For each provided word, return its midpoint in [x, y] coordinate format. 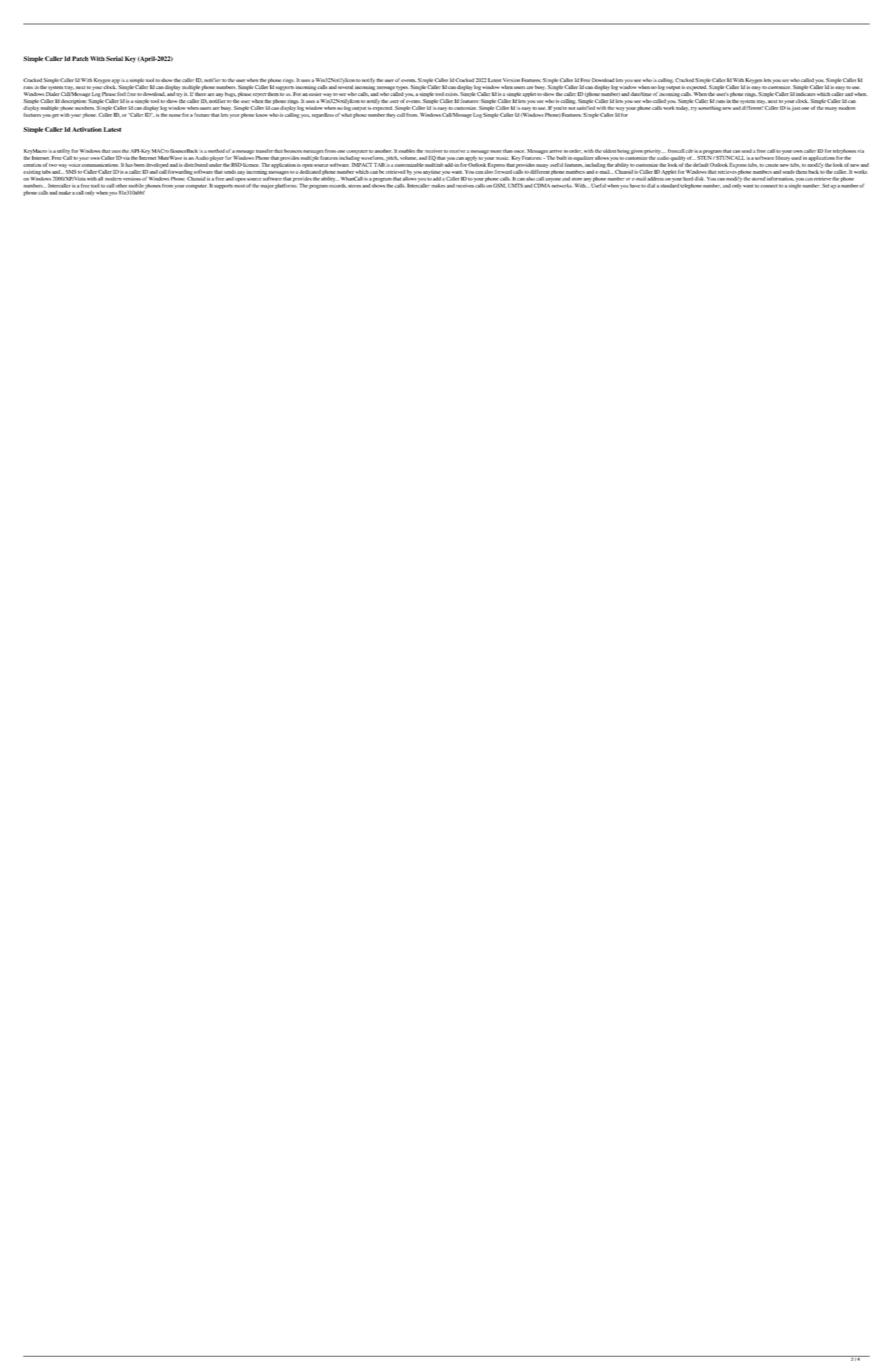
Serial [114, 58]
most [239, 186]
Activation [87, 129]
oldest [609, 151]
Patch [80, 58]
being [623, 151]
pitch [392, 158]
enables [407, 151]
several [345, 87]
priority [653, 152]
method [216, 151]
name [175, 115]
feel [121, 94]
